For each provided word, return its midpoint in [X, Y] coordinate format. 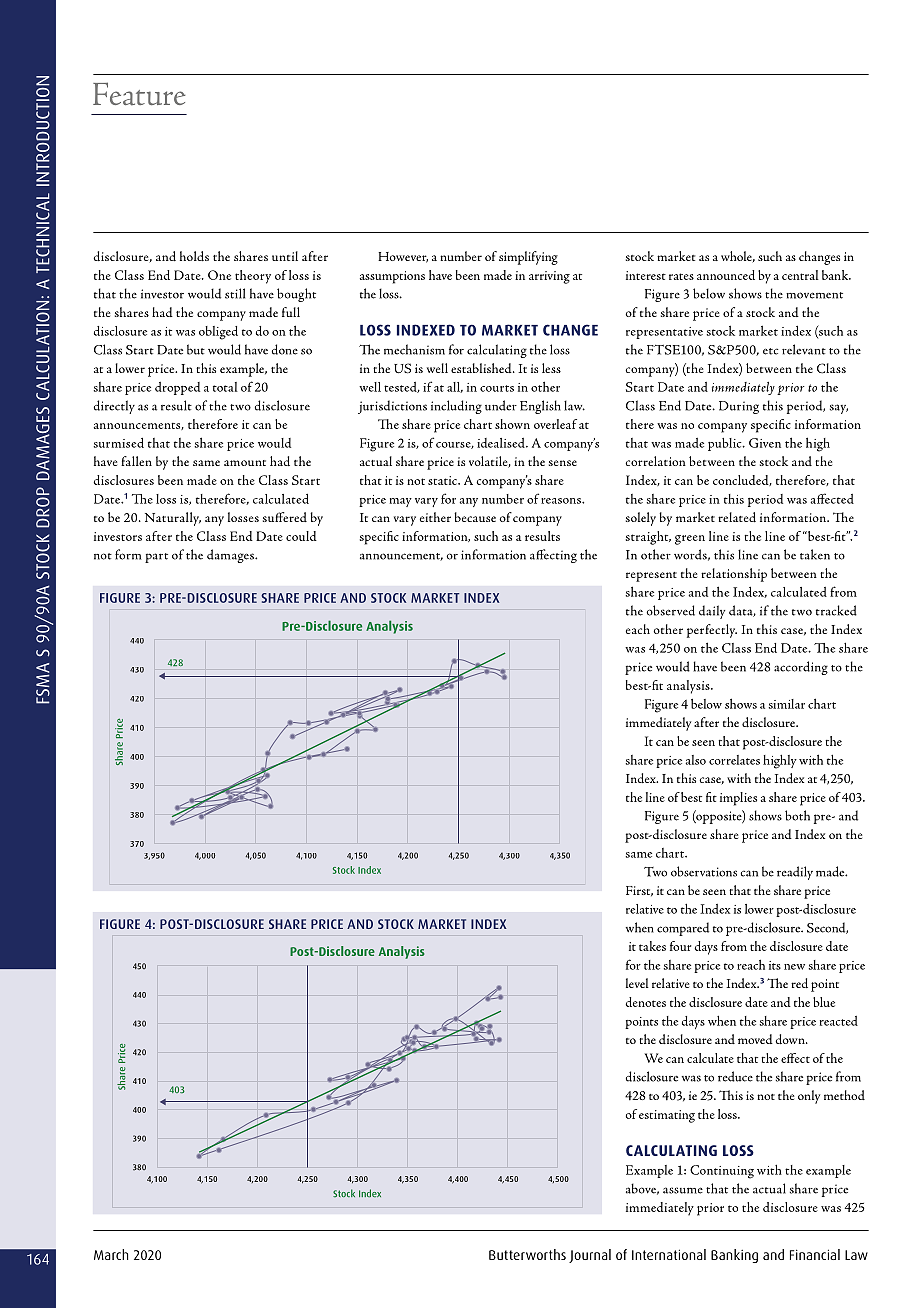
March [111, 1254]
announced [726, 275]
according [801, 668]
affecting [553, 556]
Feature [139, 94]
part [156, 558]
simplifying [528, 258]
